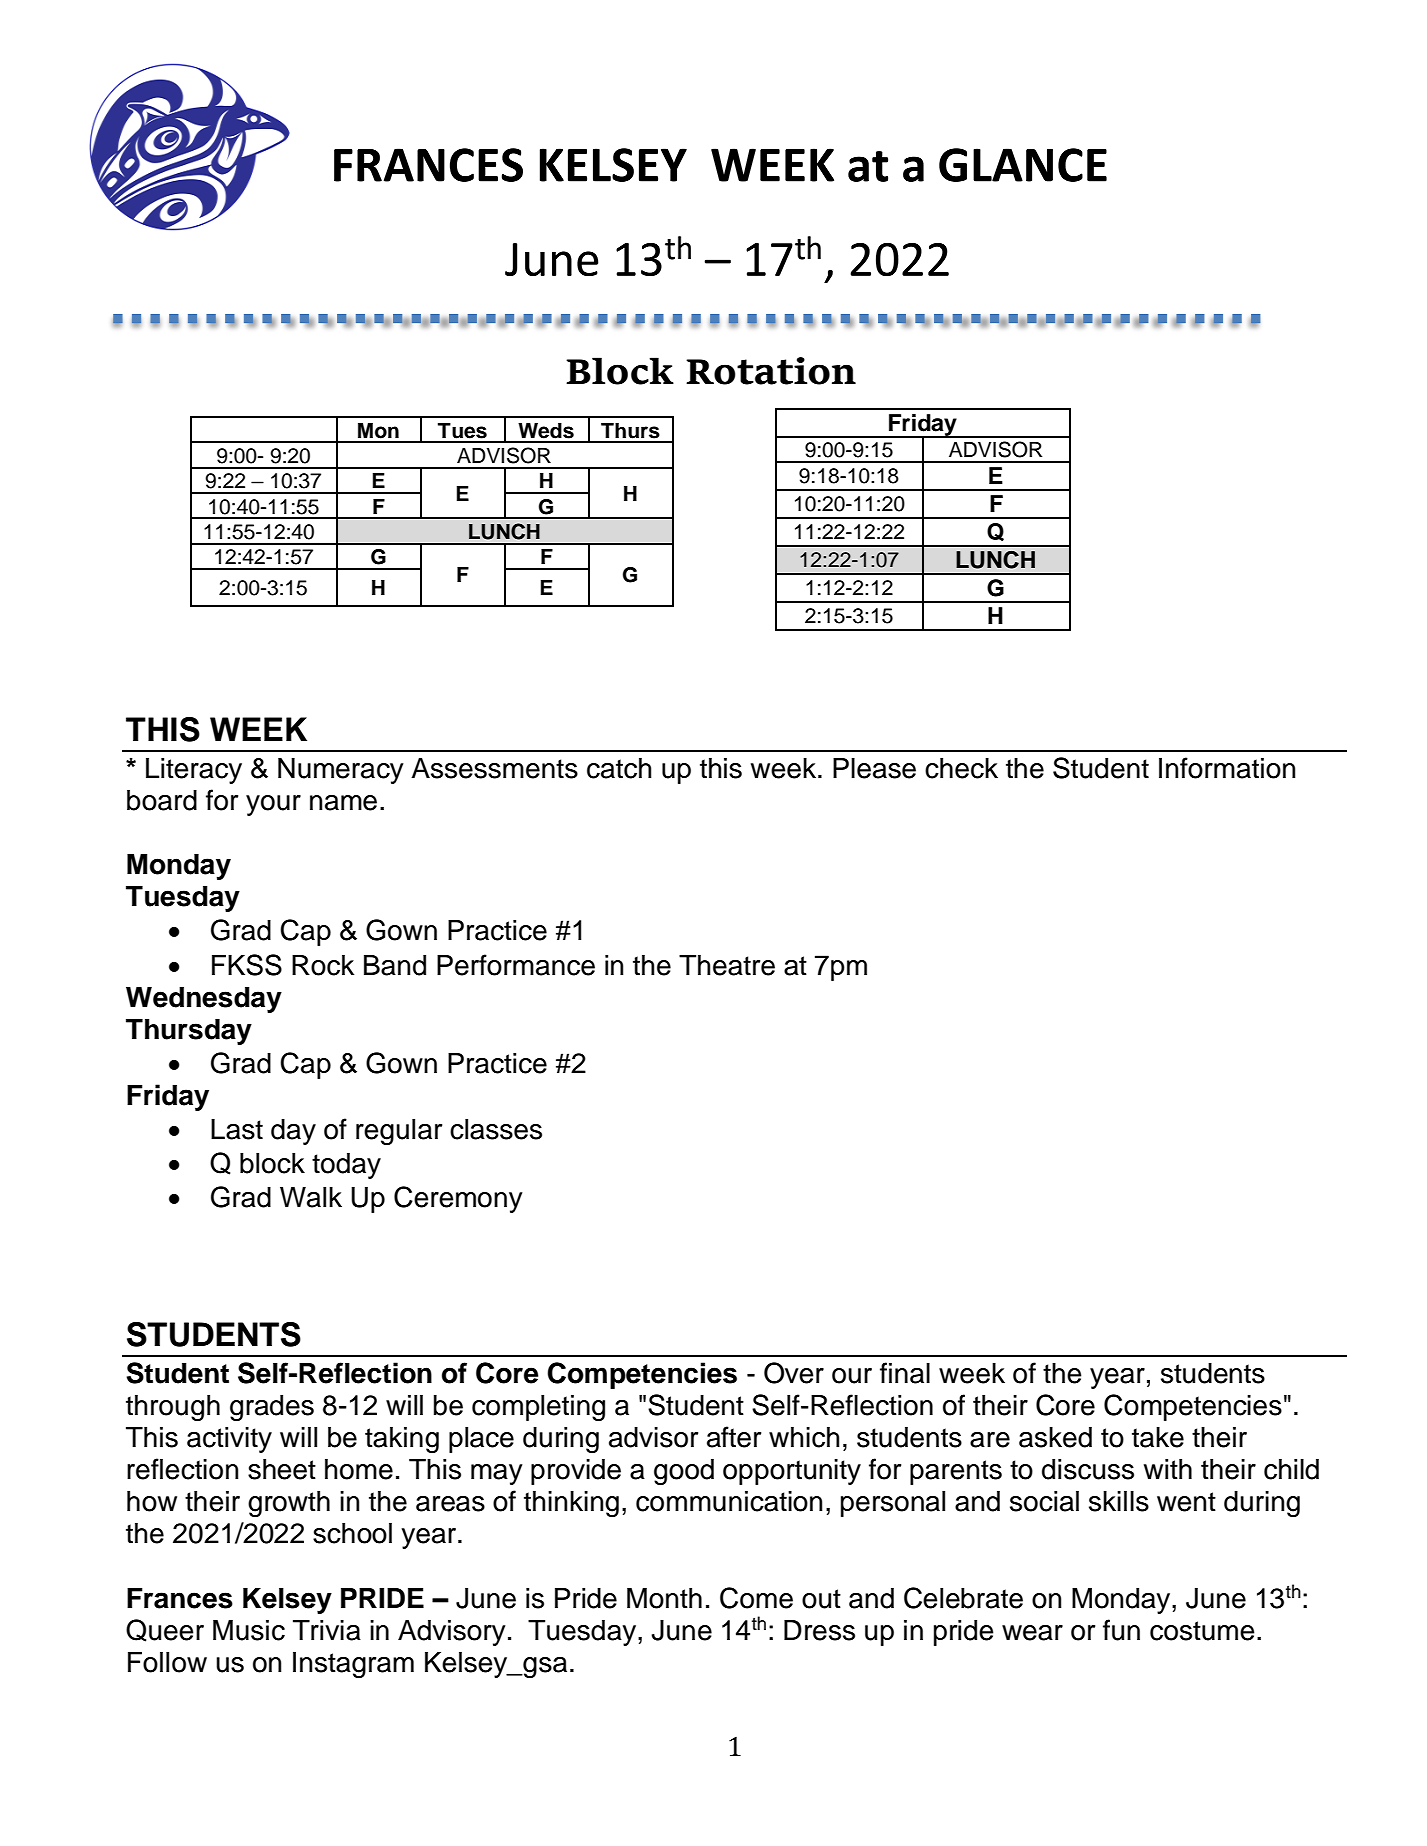 The width and height of the page is (1427, 1846). Describe the element at coordinates (1227, 768) in the page. I see `Information` at that location.
